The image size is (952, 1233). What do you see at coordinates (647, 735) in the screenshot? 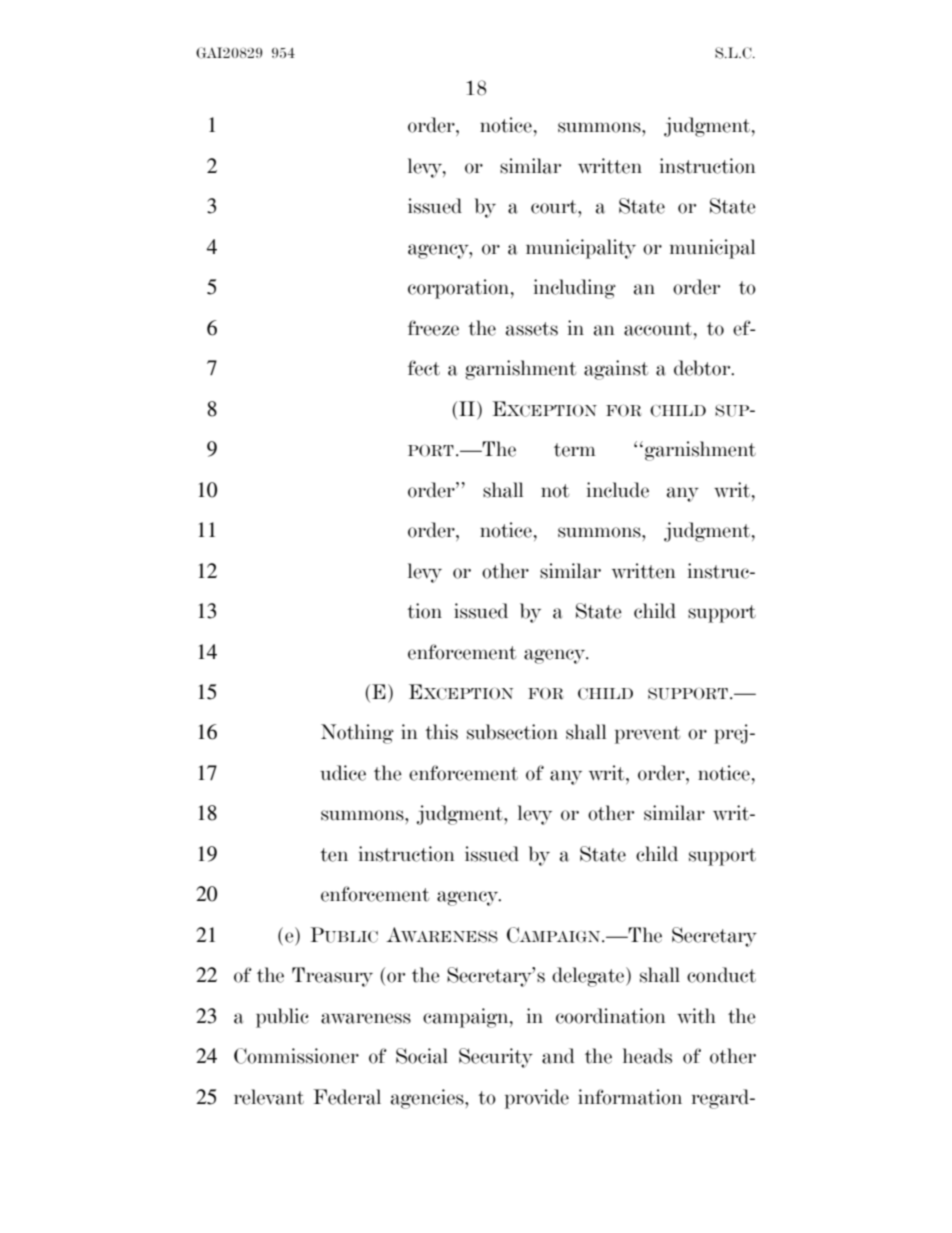
I see `prevent` at bounding box center [647, 735].
